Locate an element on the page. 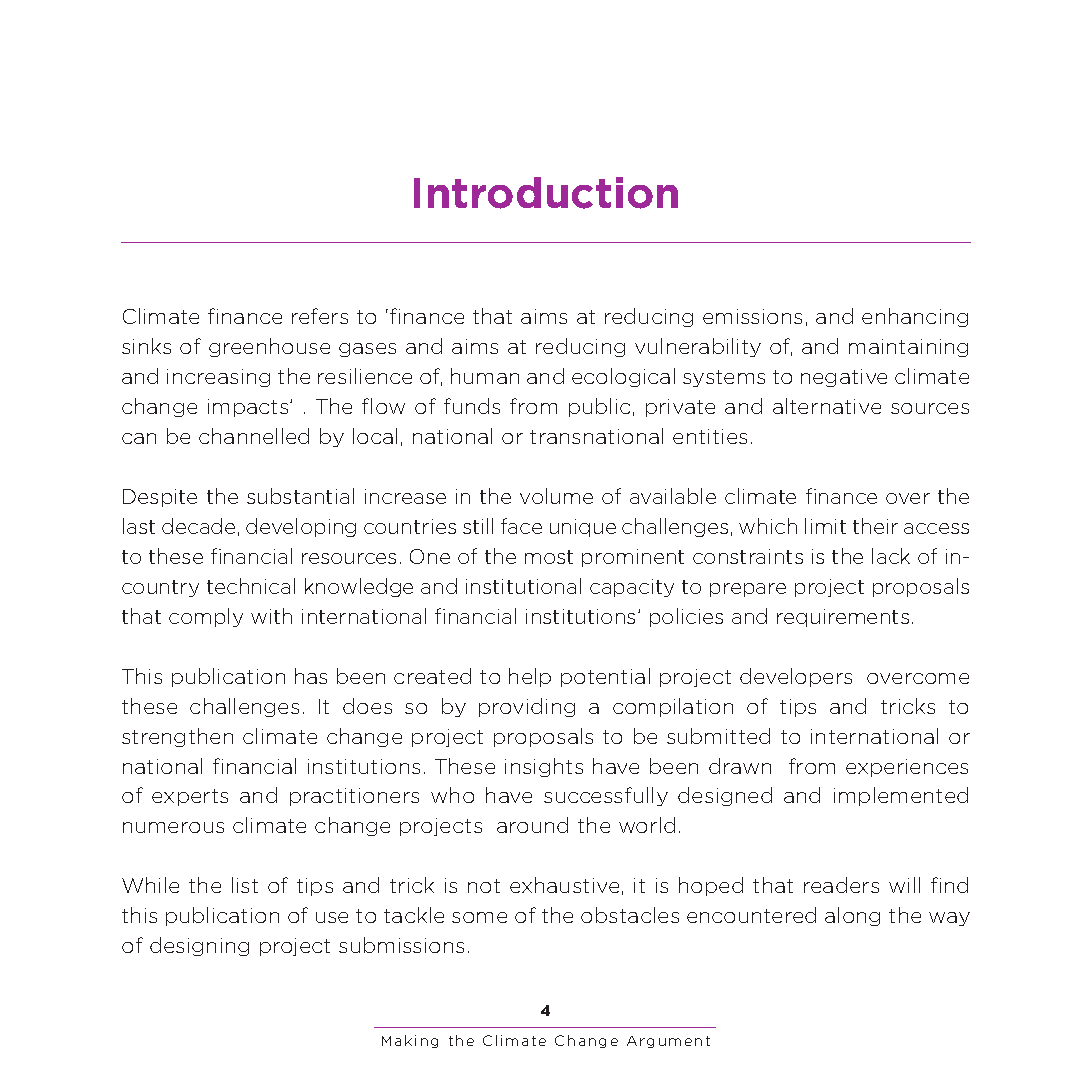  help is located at coordinates (530, 677).
